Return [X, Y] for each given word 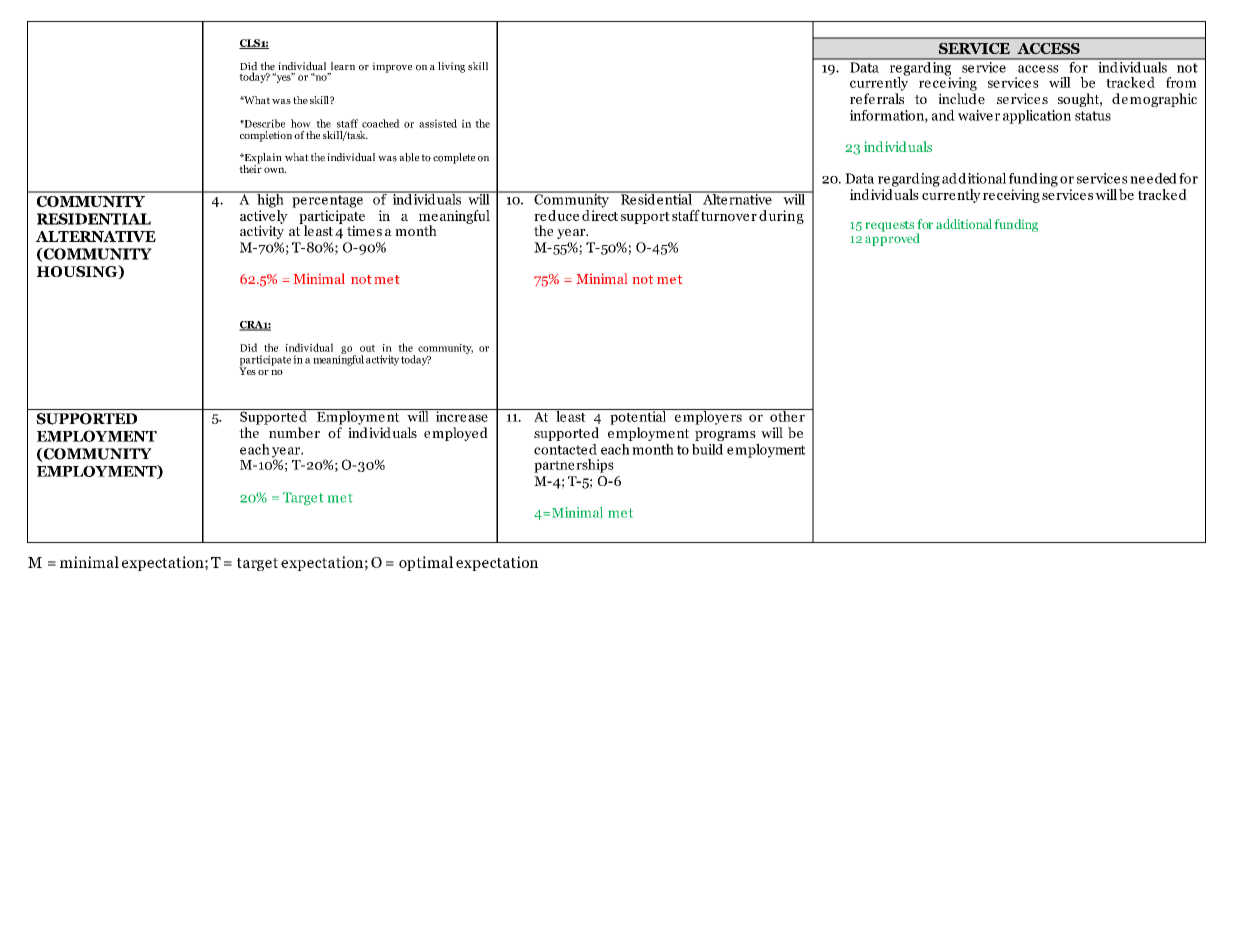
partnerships [574, 466]
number [294, 433]
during [781, 217]
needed [1153, 178]
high [270, 199]
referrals [877, 98]
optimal [426, 563]
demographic [1154, 100]
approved [892, 238]
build [707, 449]
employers [708, 417]
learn [343, 66]
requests [890, 226]
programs [725, 436]
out [367, 348]
